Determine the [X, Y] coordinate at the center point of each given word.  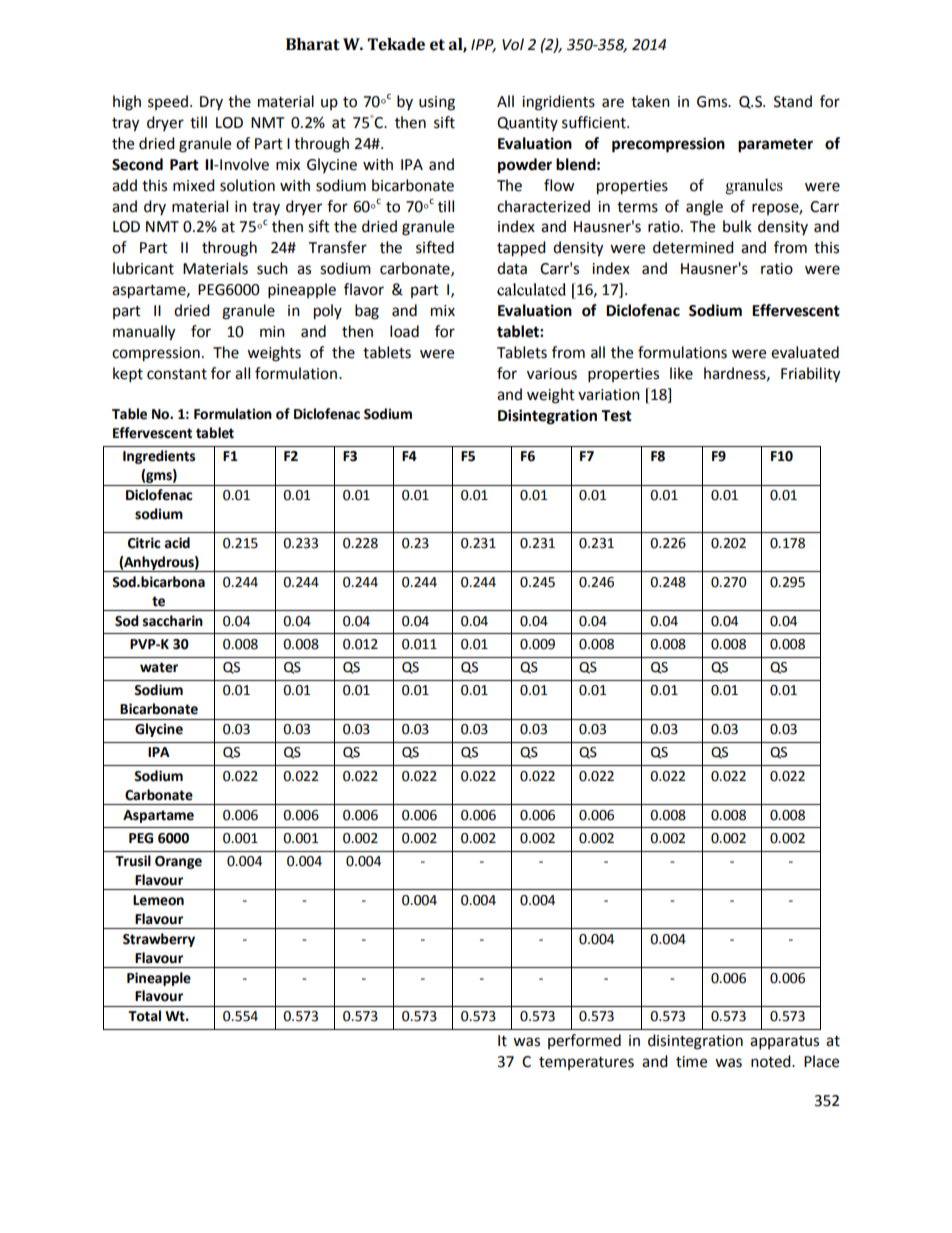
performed [584, 1041]
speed [168, 102]
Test [616, 416]
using [437, 103]
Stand [793, 101]
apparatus [784, 1043]
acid [177, 543]
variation [609, 395]
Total [144, 1016]
